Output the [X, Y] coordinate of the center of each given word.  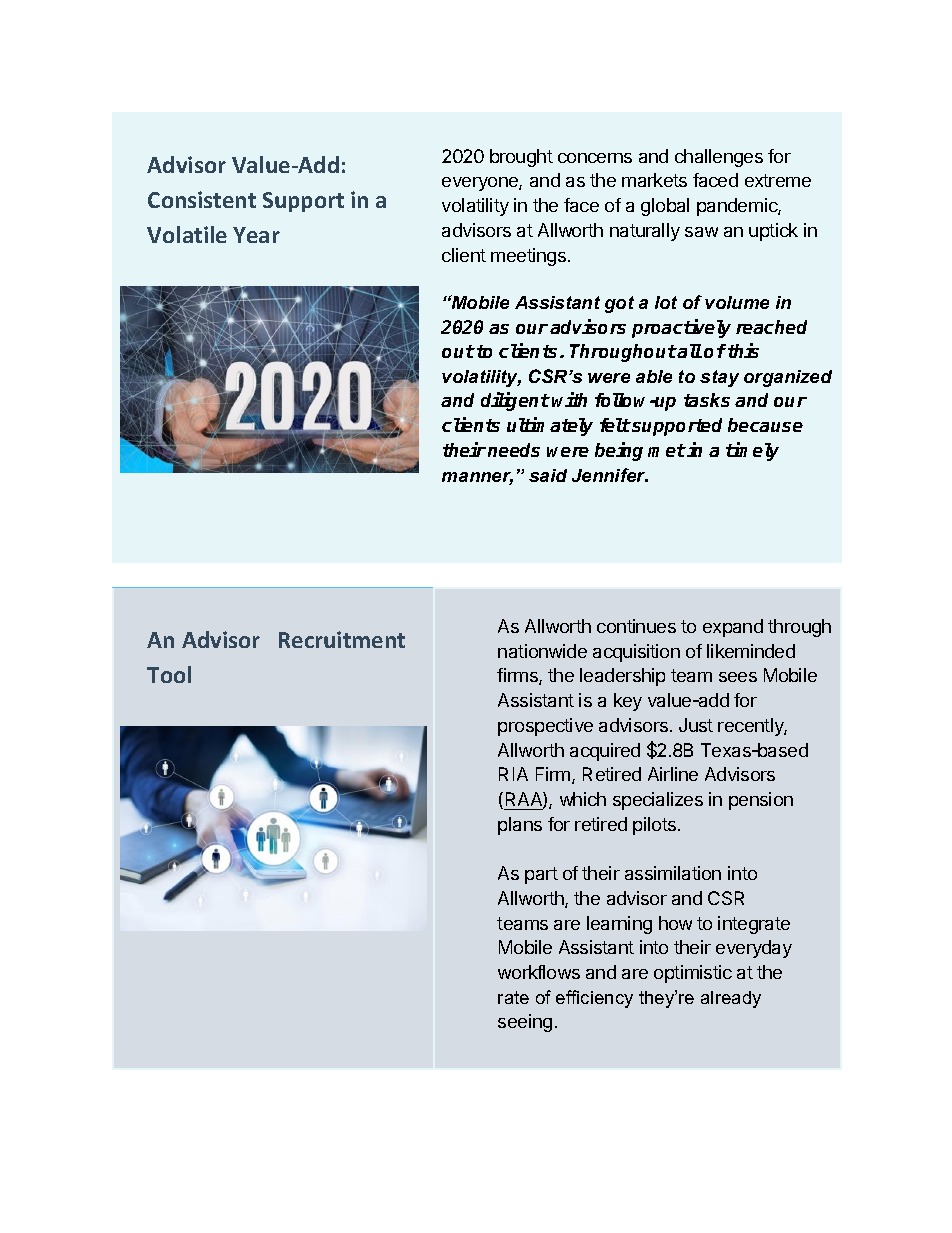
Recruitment [342, 639]
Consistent [202, 199]
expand [733, 628]
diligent [515, 401]
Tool [169, 674]
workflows [539, 972]
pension [761, 801]
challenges [719, 158]
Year [256, 235]
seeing [525, 1023]
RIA [513, 774]
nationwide [542, 651]
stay [719, 378]
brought [521, 158]
